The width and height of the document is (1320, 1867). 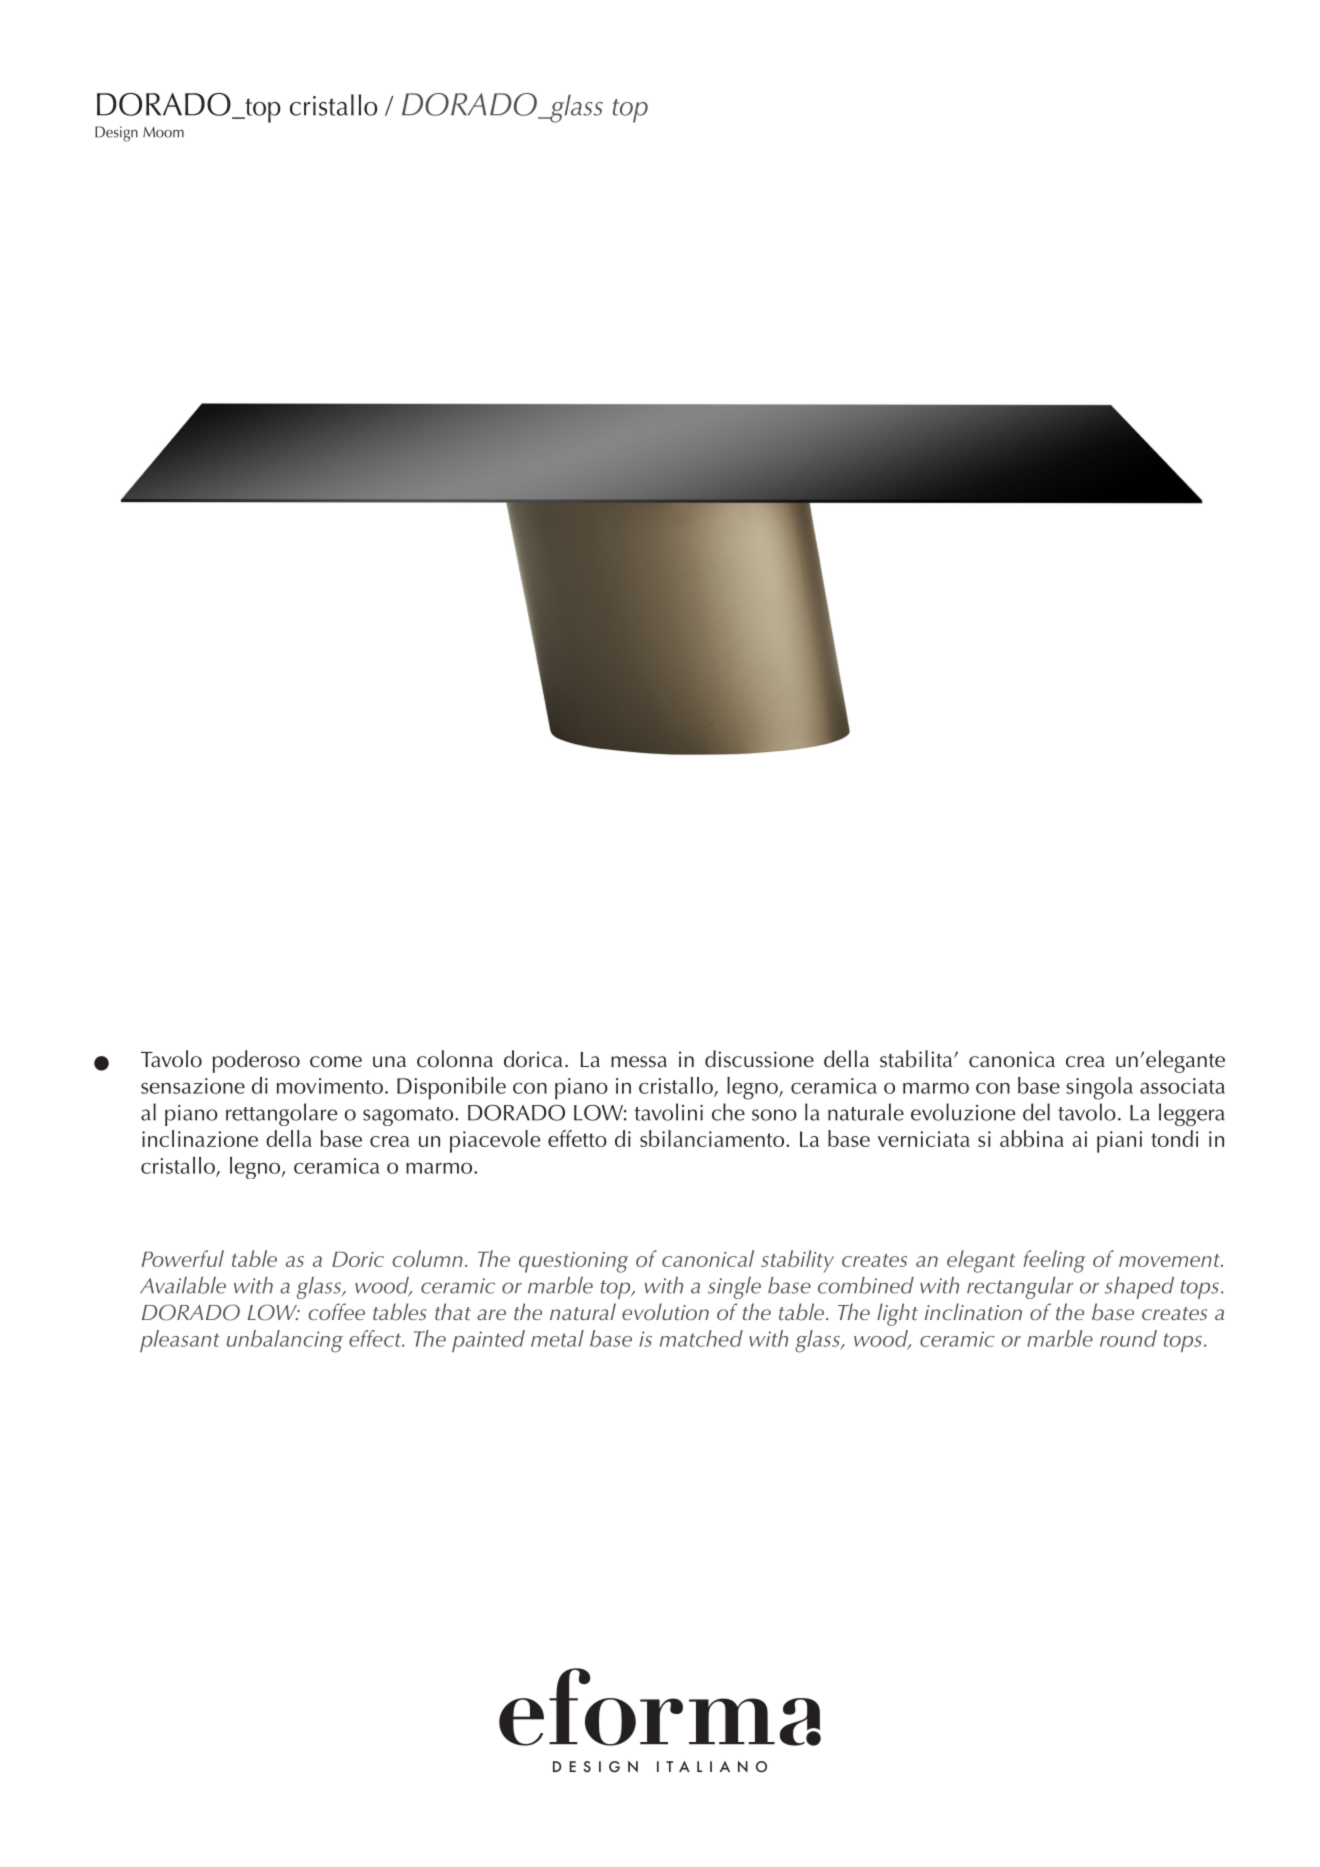 What do you see at coordinates (1020, 1288) in the document?
I see `rectangular` at bounding box center [1020, 1288].
